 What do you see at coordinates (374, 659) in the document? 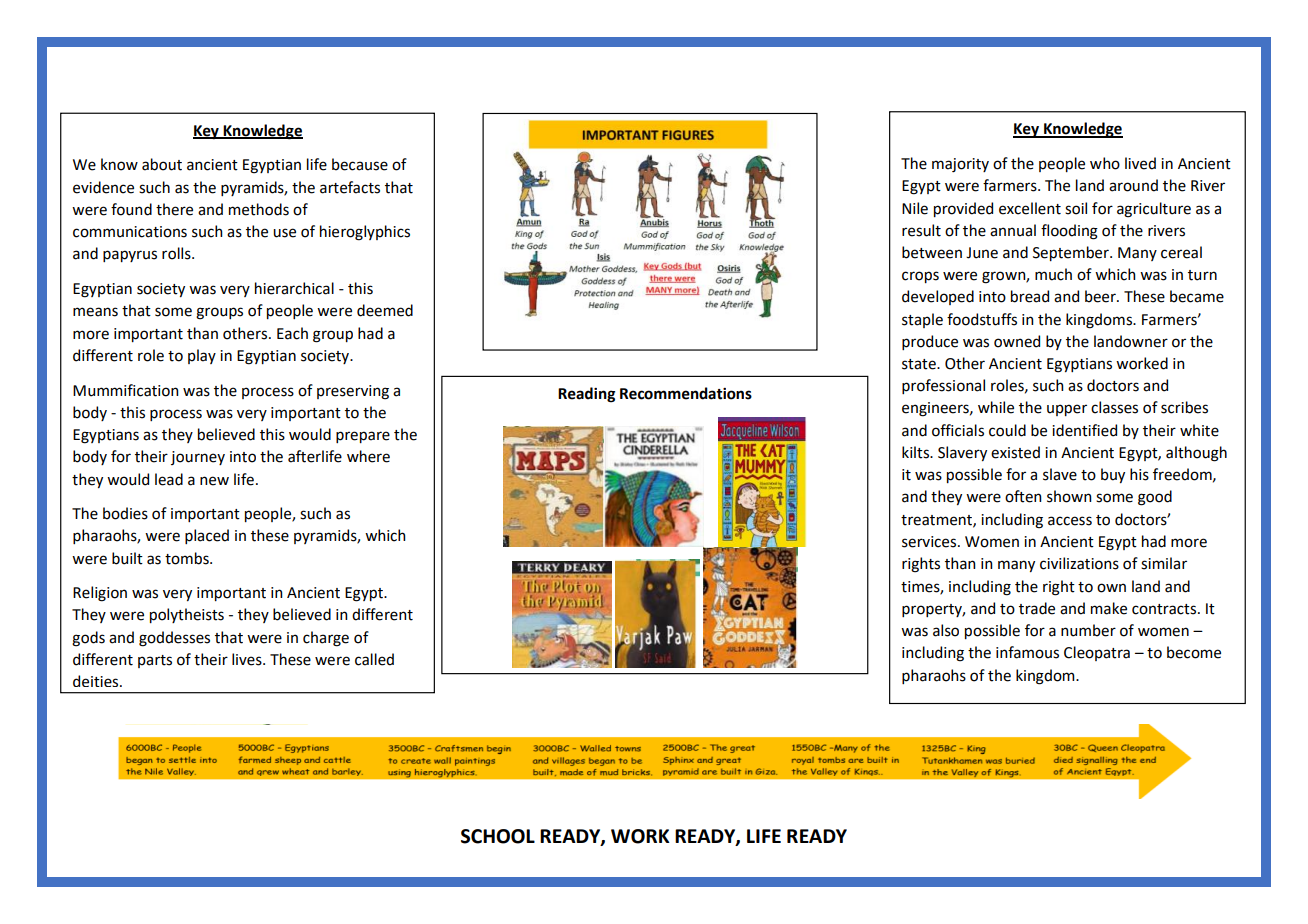
I see `called` at bounding box center [374, 659].
